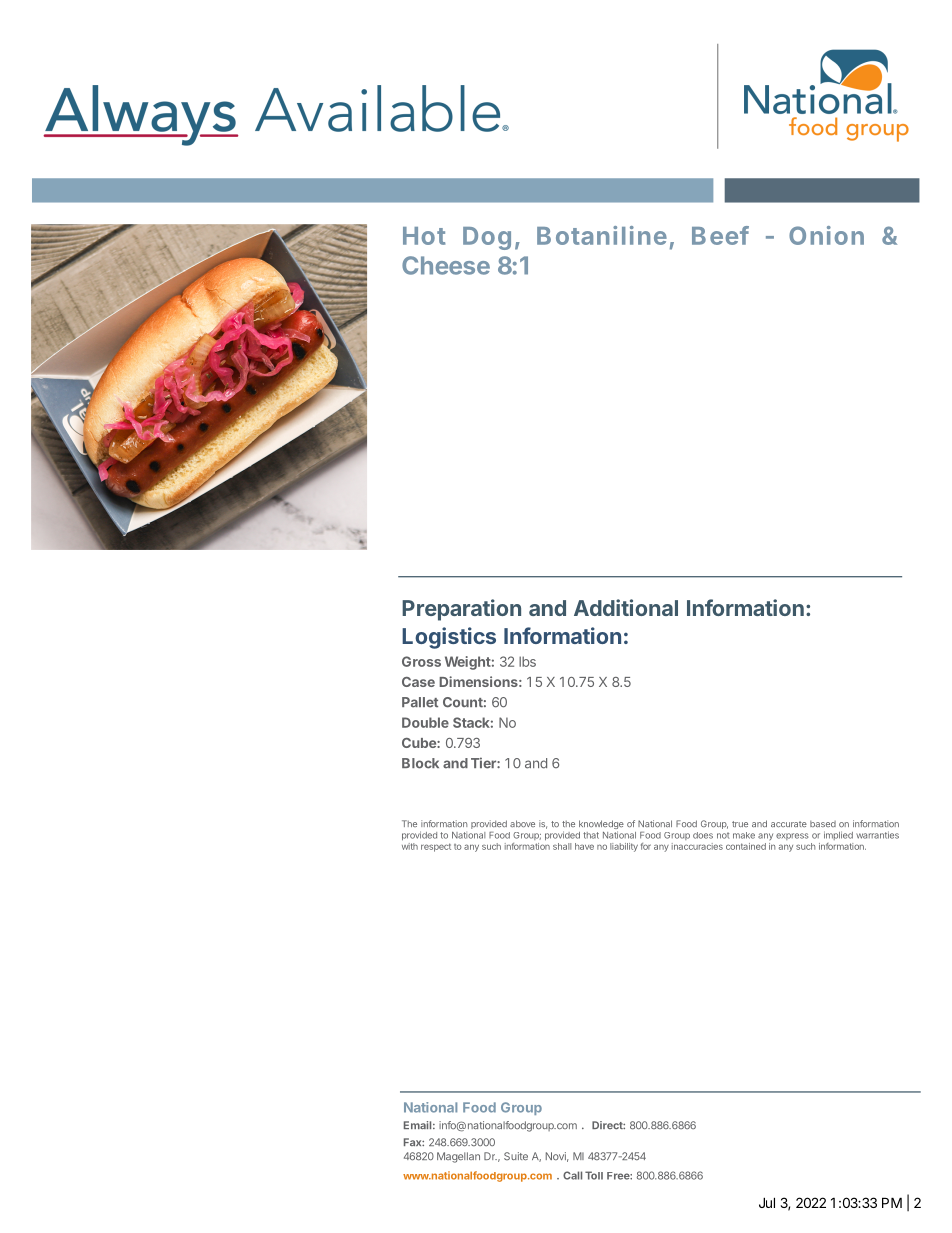  I want to click on Toll, so click(594, 1175).
